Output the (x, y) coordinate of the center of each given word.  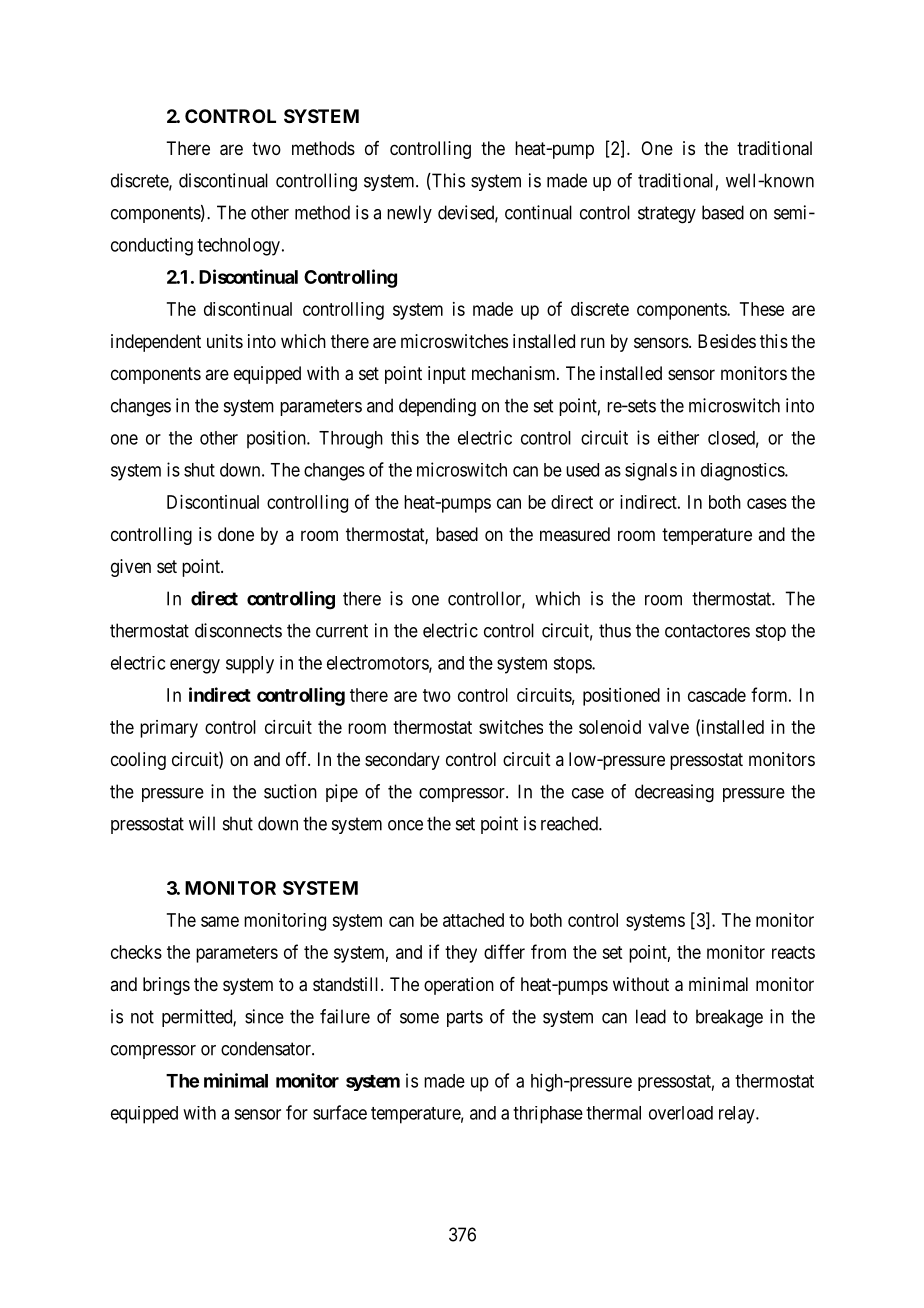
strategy (667, 215)
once (405, 825)
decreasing (674, 793)
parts (465, 1018)
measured (575, 534)
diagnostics (743, 472)
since (264, 1016)
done (236, 534)
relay (738, 1115)
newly (409, 214)
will (202, 823)
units (225, 341)
